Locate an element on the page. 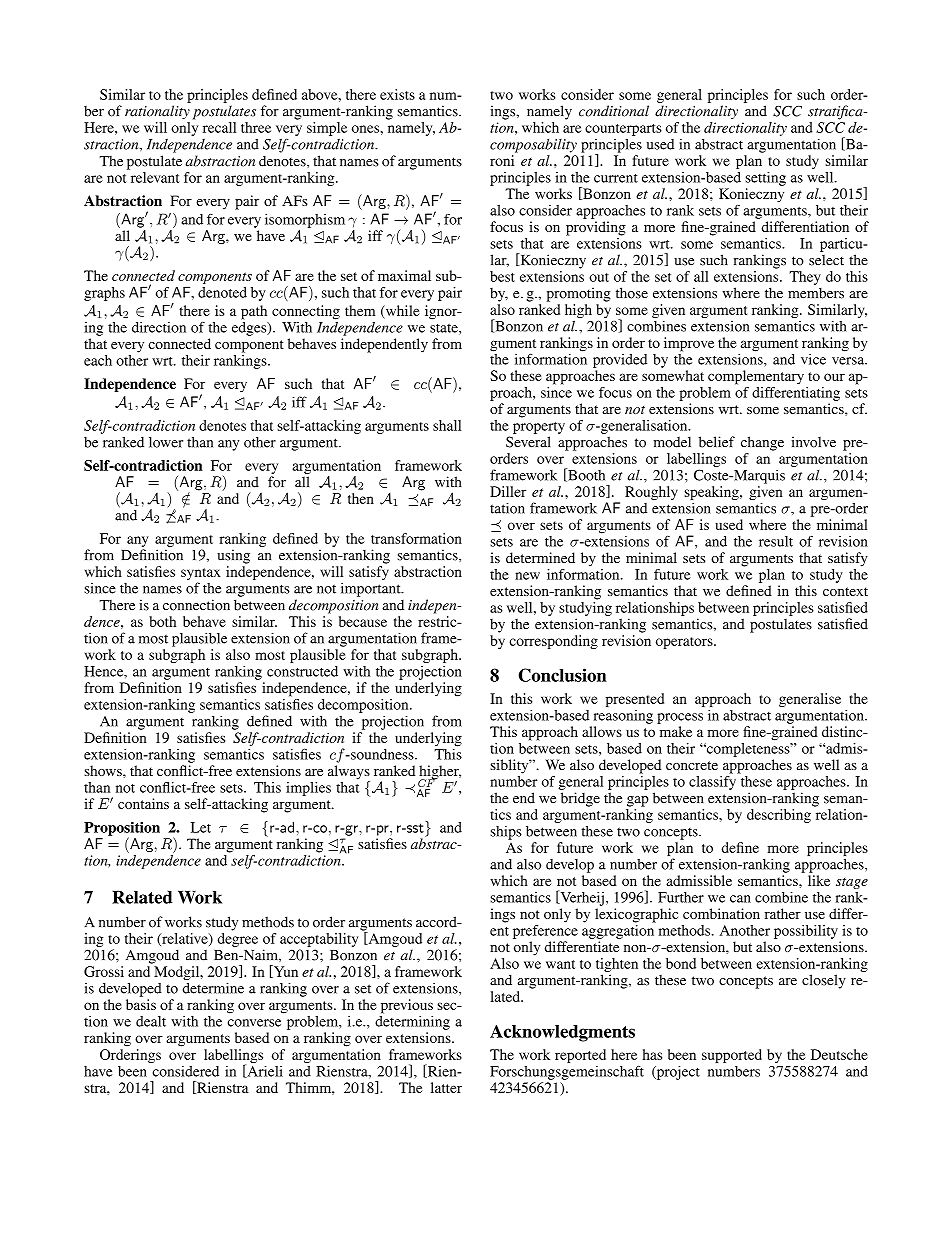 This page has width=952, height=1233. syntax is located at coordinates (200, 575).
